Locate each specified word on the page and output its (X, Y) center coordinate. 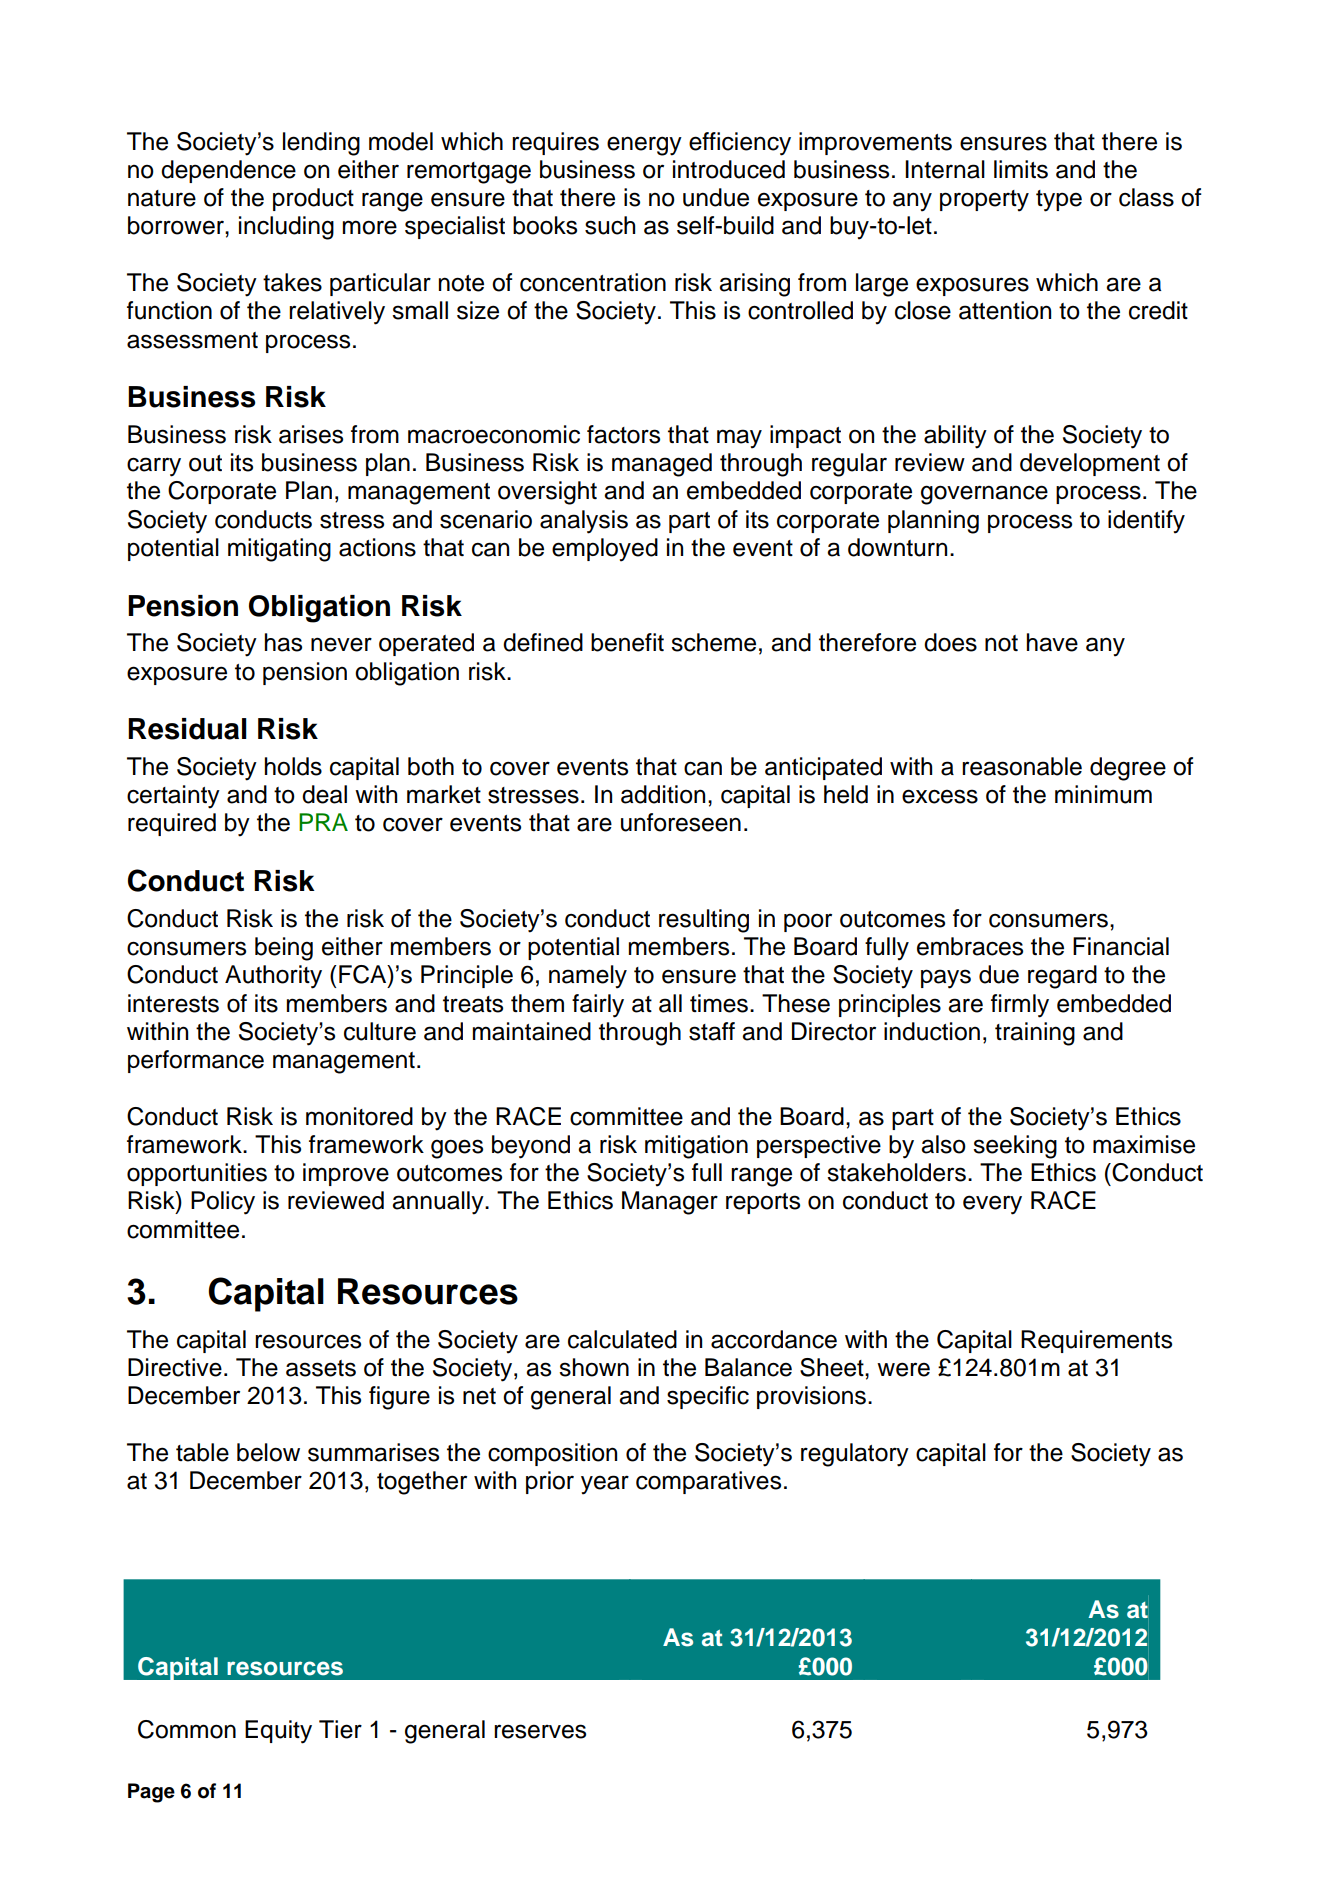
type (1059, 201)
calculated (622, 1339)
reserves (540, 1731)
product (313, 199)
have (1052, 642)
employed (605, 550)
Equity (278, 1732)
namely (588, 977)
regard (1062, 977)
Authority (273, 977)
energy (644, 146)
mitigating (279, 550)
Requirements (1096, 1341)
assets (321, 1368)
